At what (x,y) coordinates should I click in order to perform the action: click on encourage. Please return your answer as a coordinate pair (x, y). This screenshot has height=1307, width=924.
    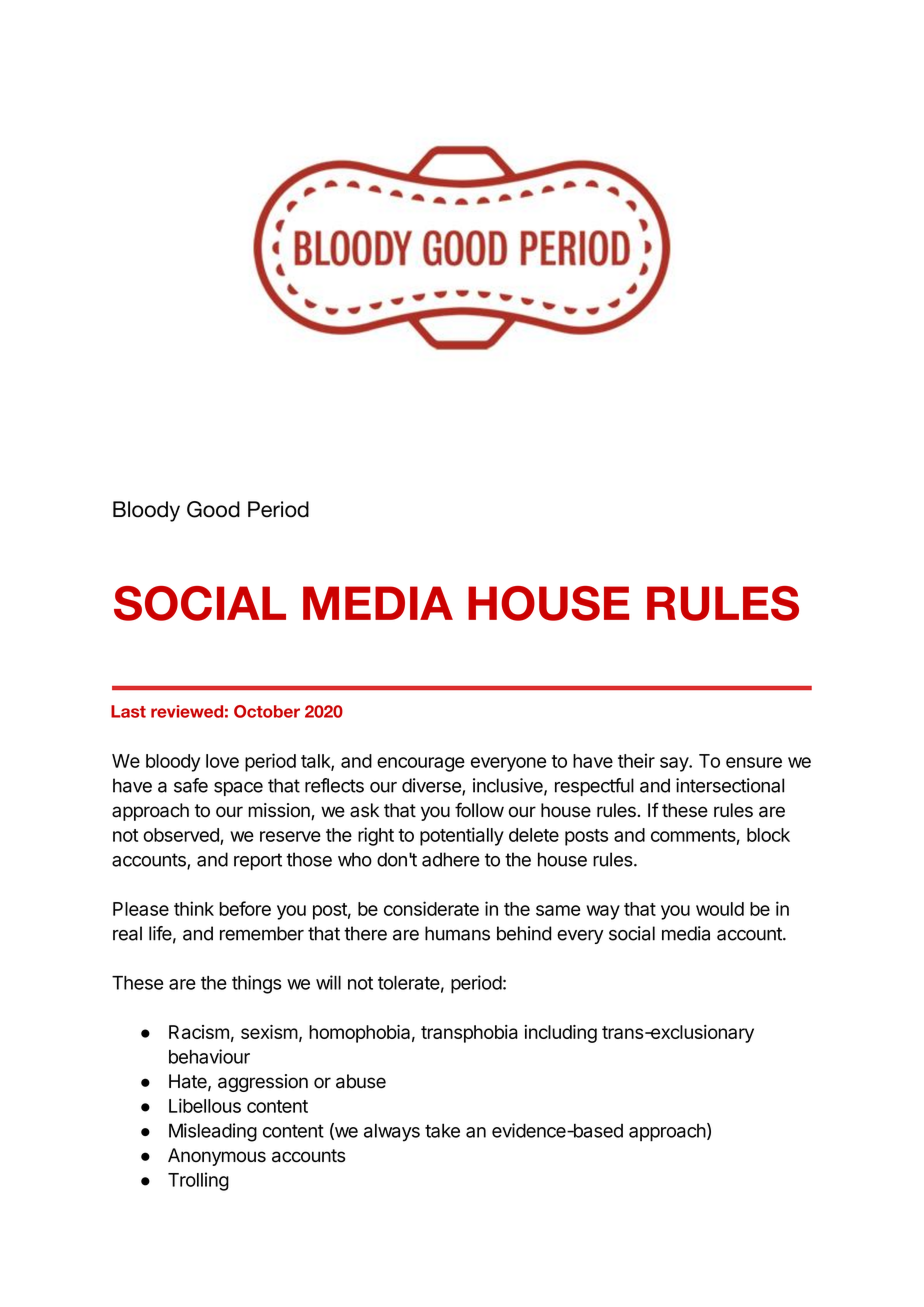
    Looking at the image, I should click on (421, 764).
